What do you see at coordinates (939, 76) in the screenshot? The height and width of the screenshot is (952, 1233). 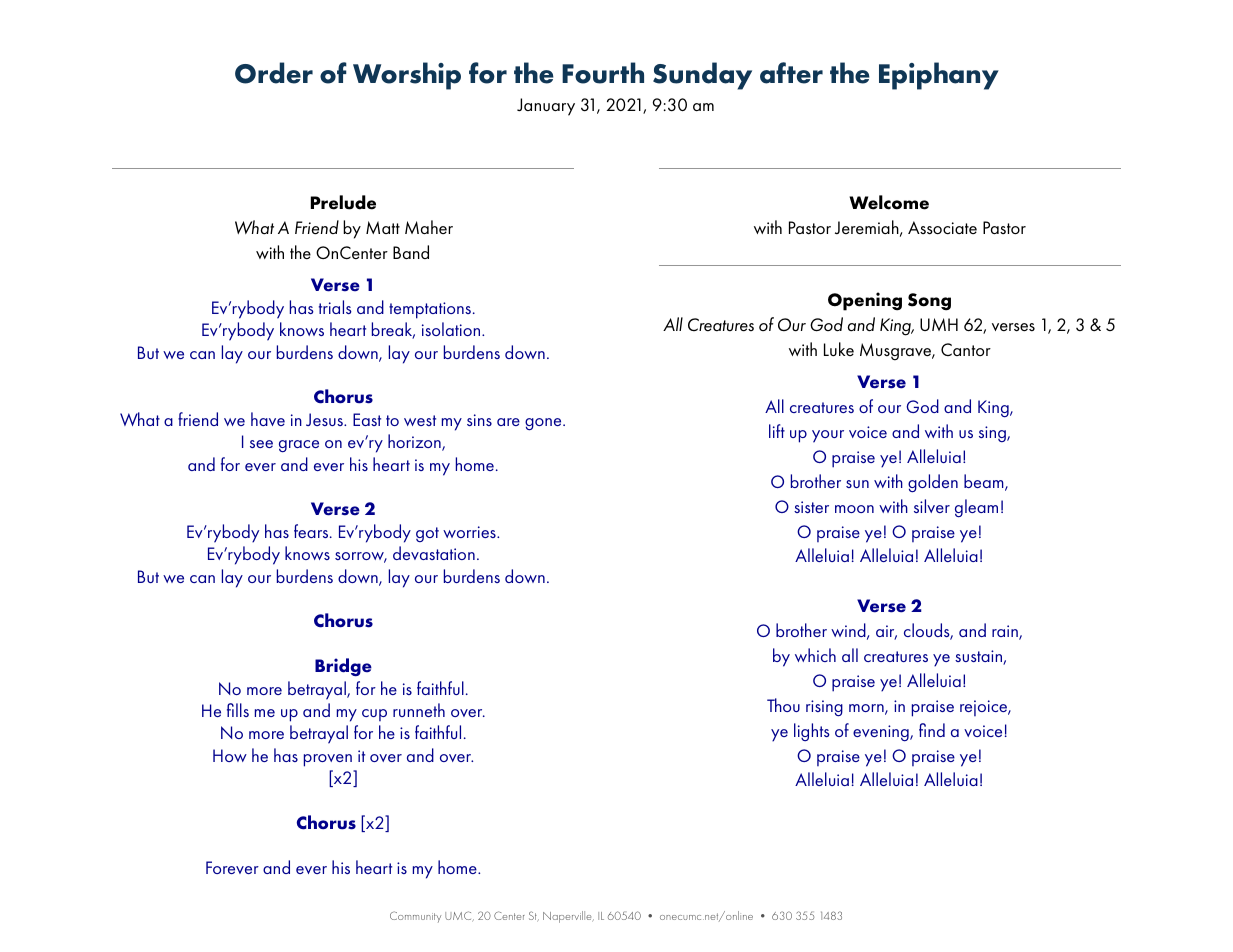 I see `Epiphany` at bounding box center [939, 76].
